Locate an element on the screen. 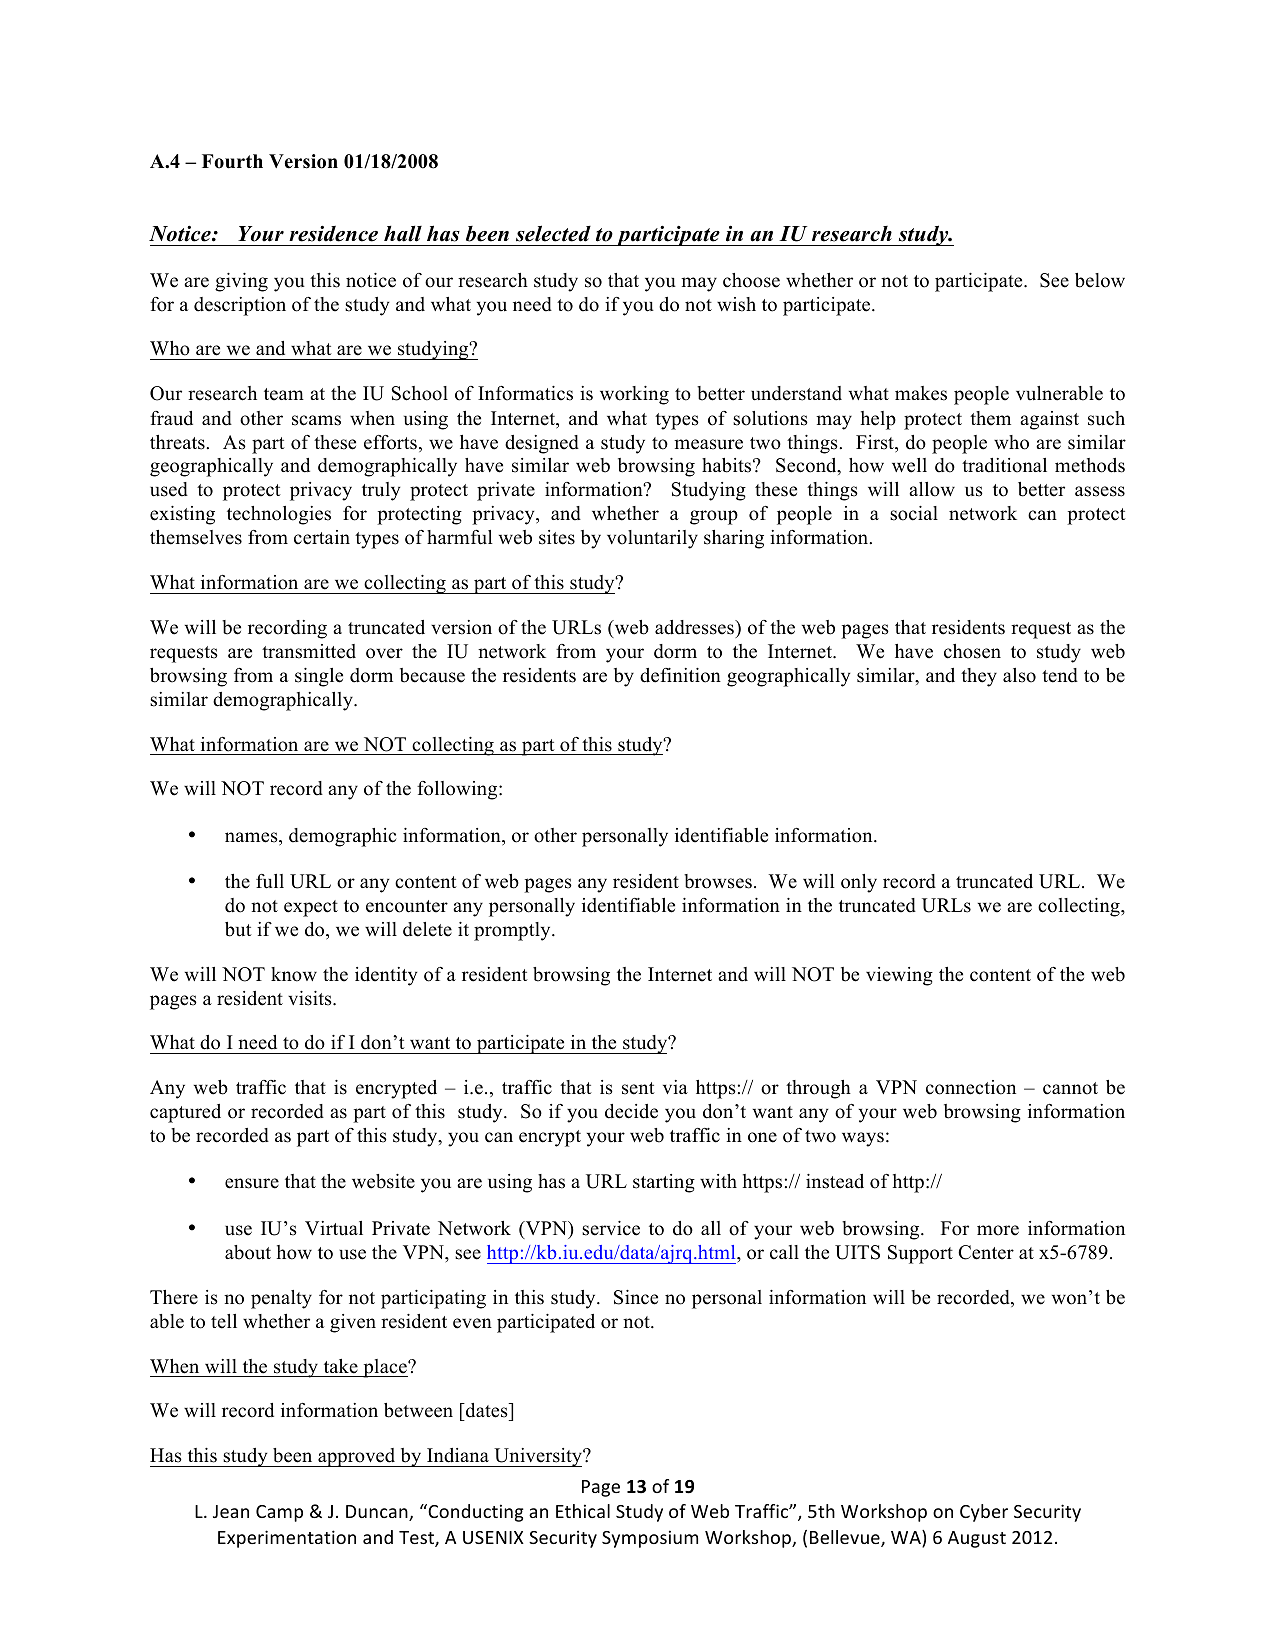 The width and height of the screenshot is (1276, 1651). technologies is located at coordinates (279, 515).
